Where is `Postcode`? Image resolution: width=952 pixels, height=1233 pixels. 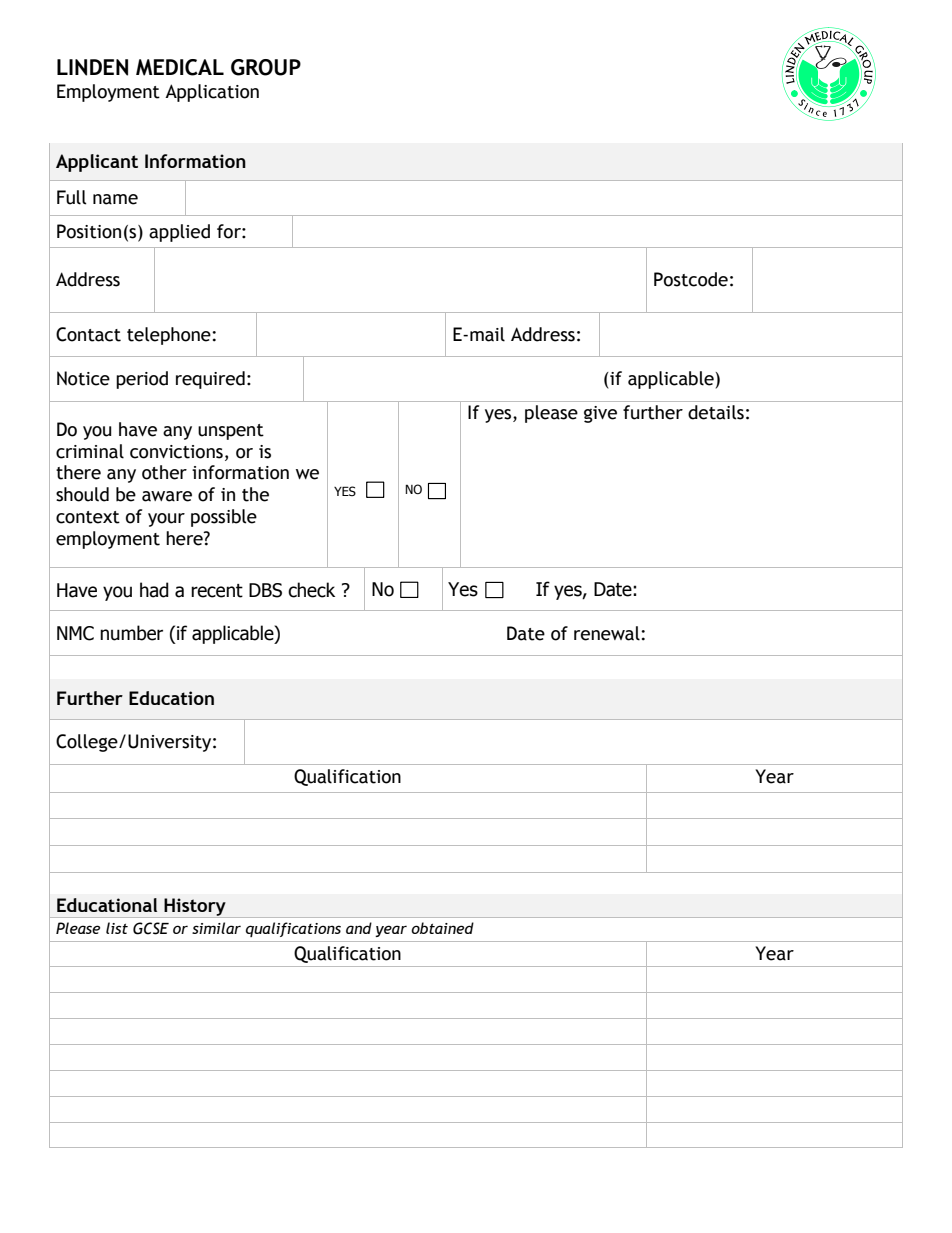
Postcode is located at coordinates (691, 279).
